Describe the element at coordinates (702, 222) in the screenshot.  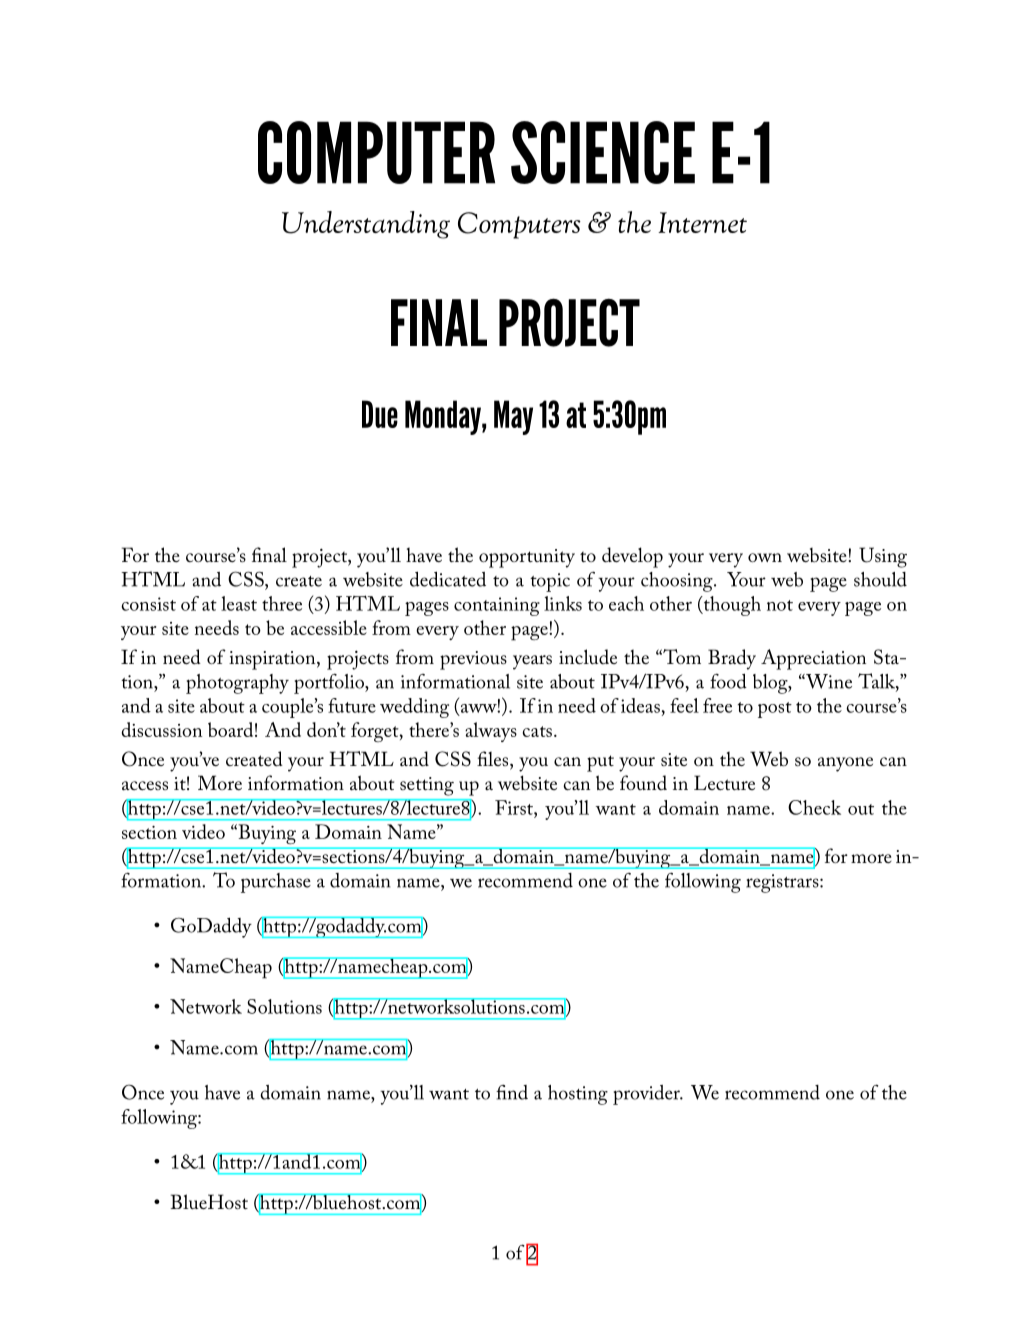
I see `Internet` at that location.
